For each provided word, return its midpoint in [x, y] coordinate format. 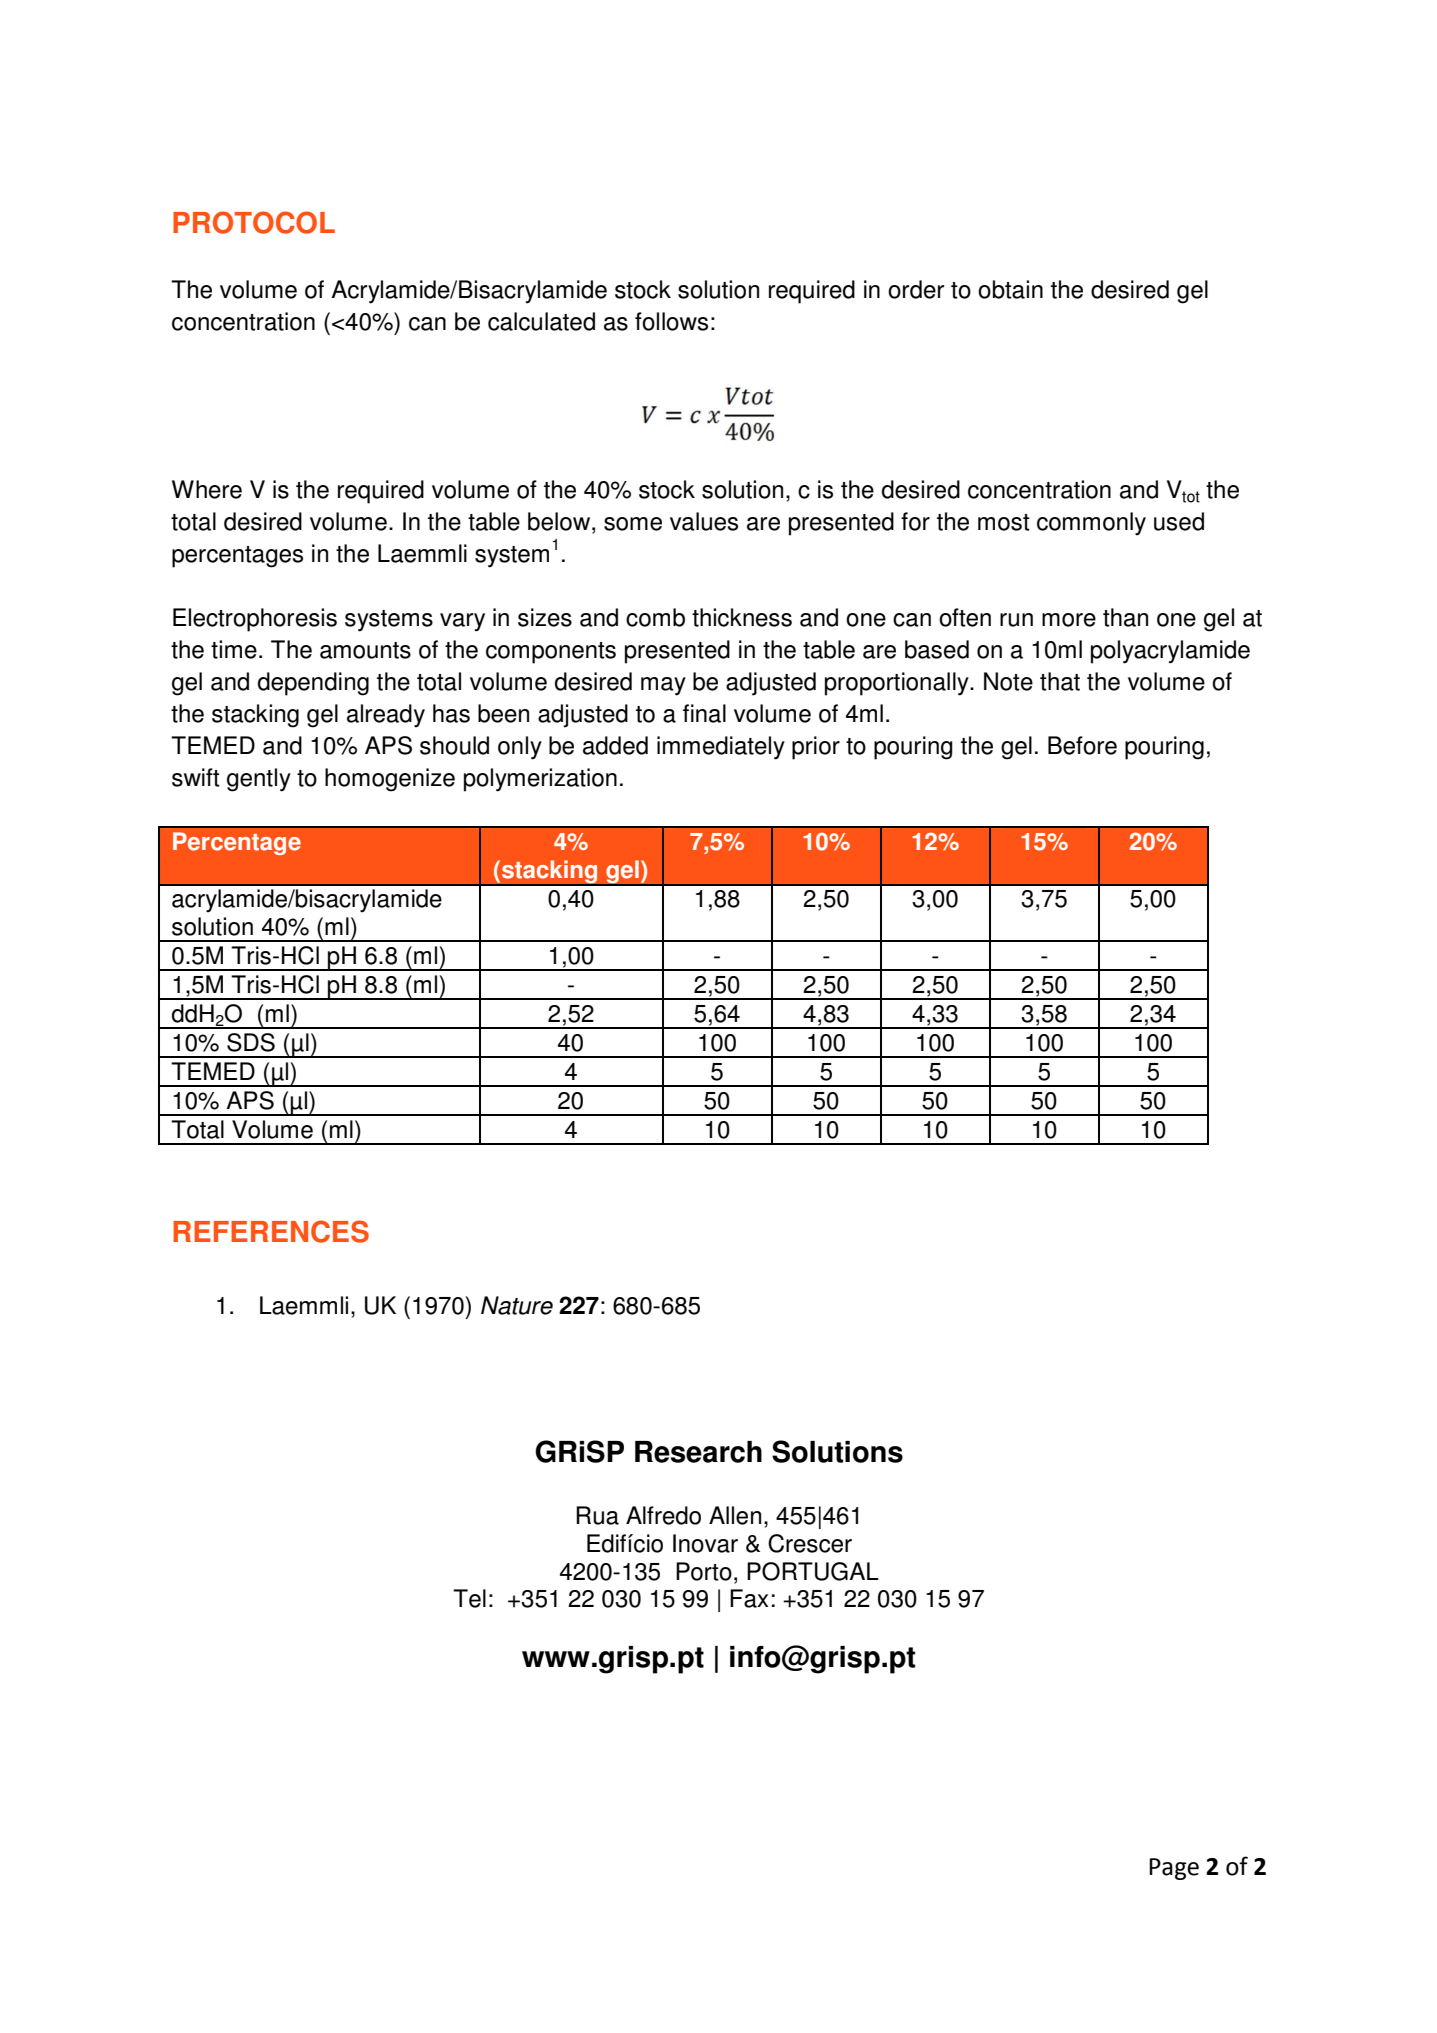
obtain [1010, 289]
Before [1082, 745]
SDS [251, 1042]
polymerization [540, 780]
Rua [597, 1515]
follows [671, 321]
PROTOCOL [254, 222]
